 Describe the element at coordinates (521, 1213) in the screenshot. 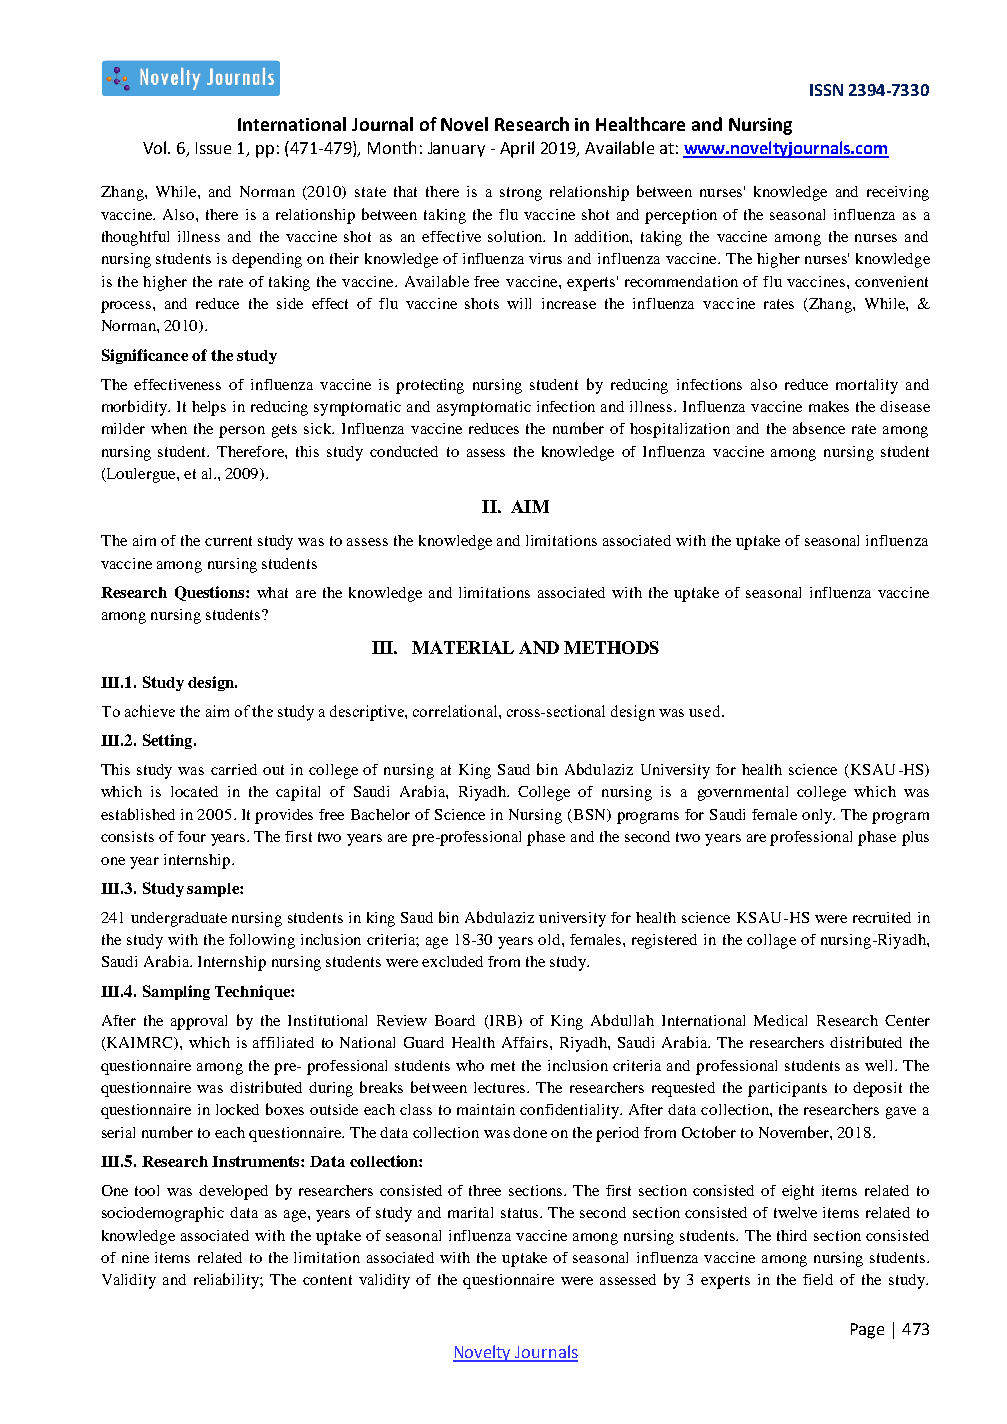

I see `status` at that location.
